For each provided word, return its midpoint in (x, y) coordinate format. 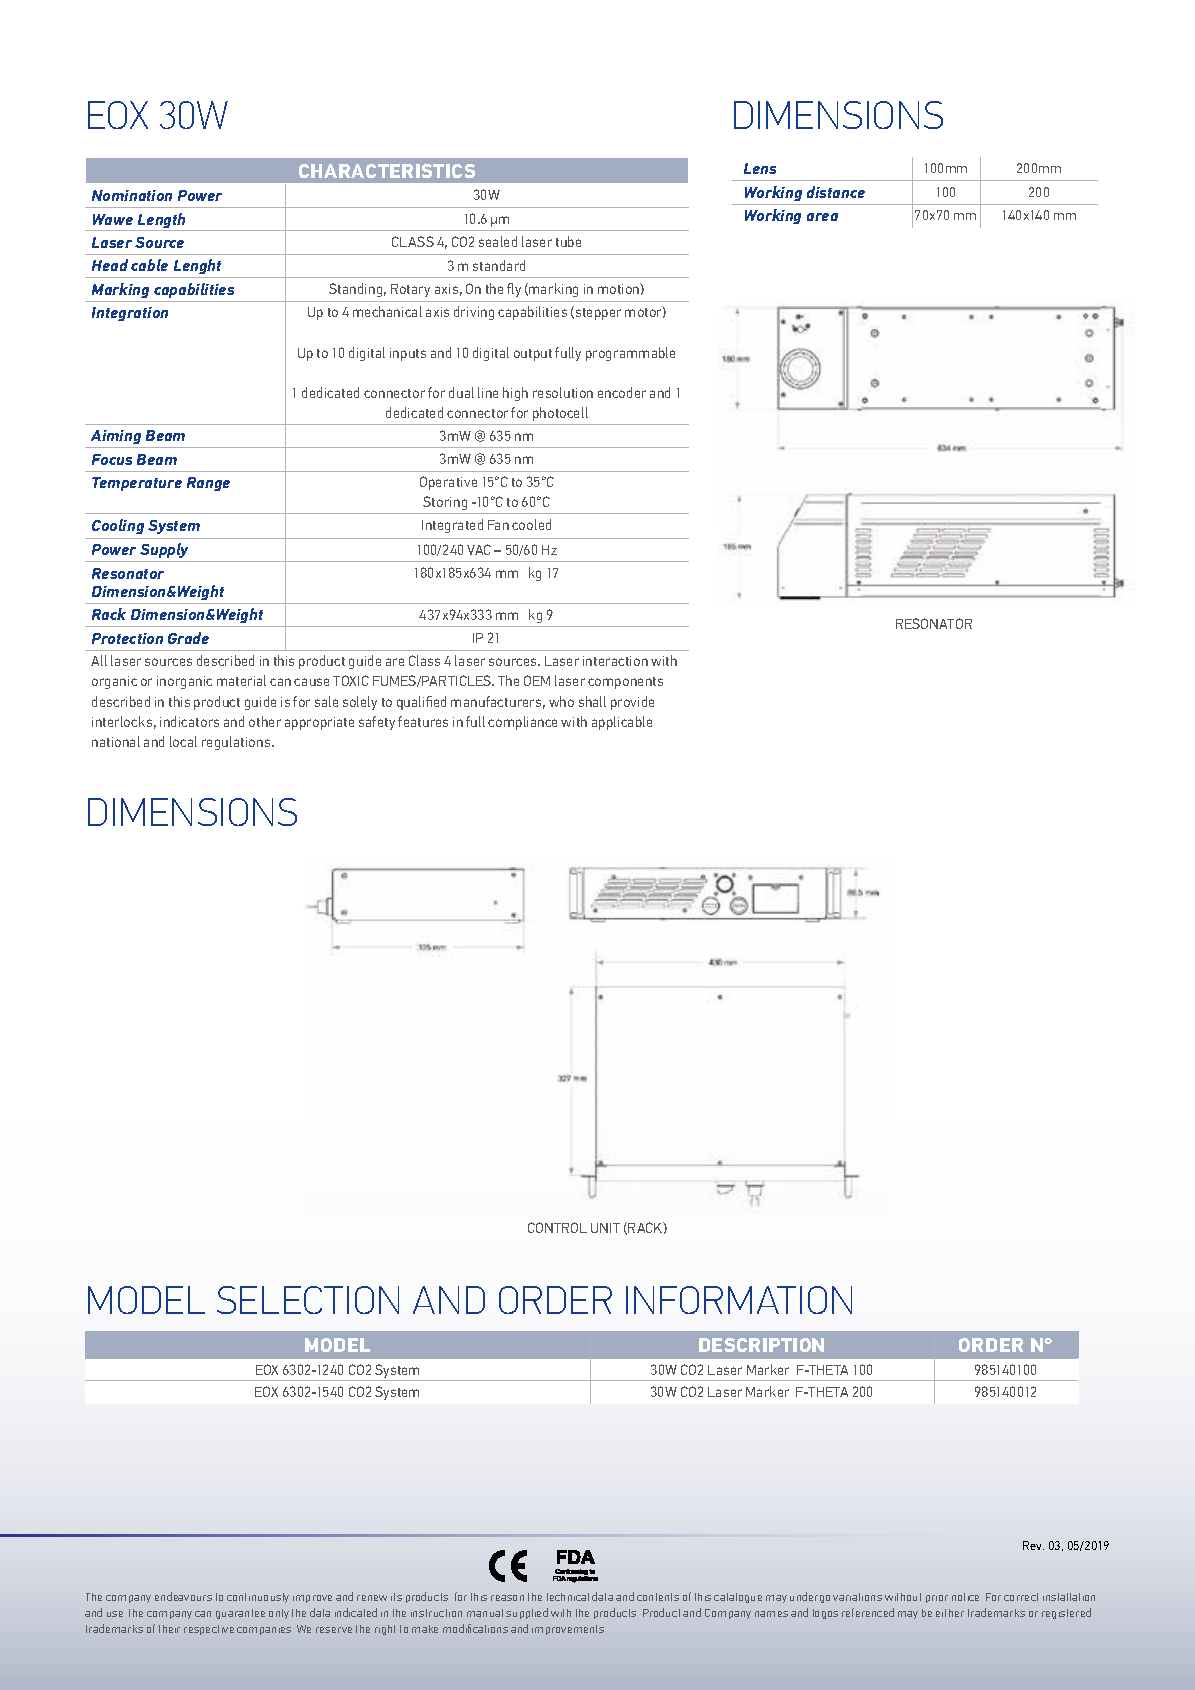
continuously (258, 1598)
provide (632, 703)
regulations (237, 743)
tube (568, 241)
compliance (522, 723)
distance (836, 192)
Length (162, 222)
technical (568, 1597)
